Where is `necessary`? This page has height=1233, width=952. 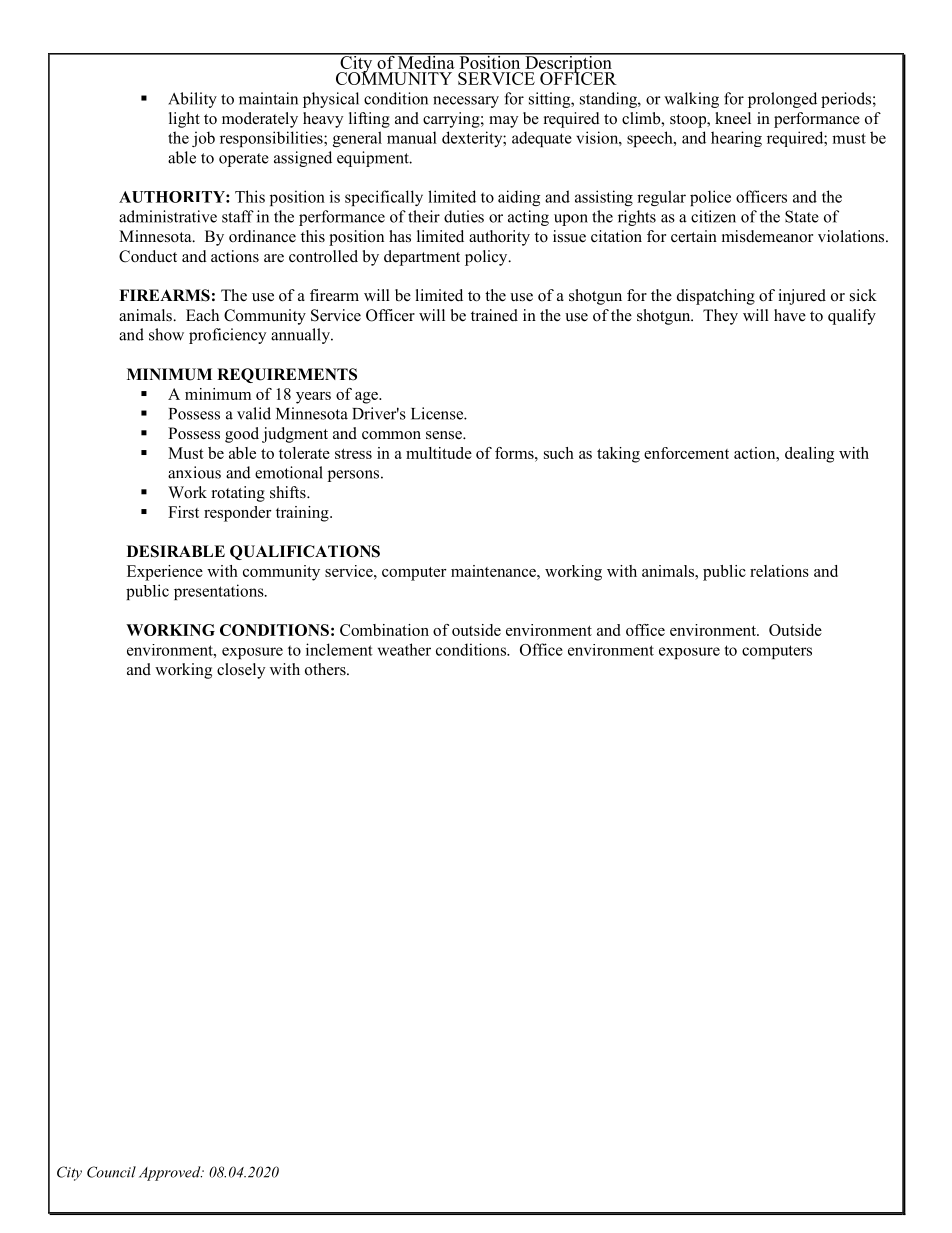
necessary is located at coordinates (466, 102).
